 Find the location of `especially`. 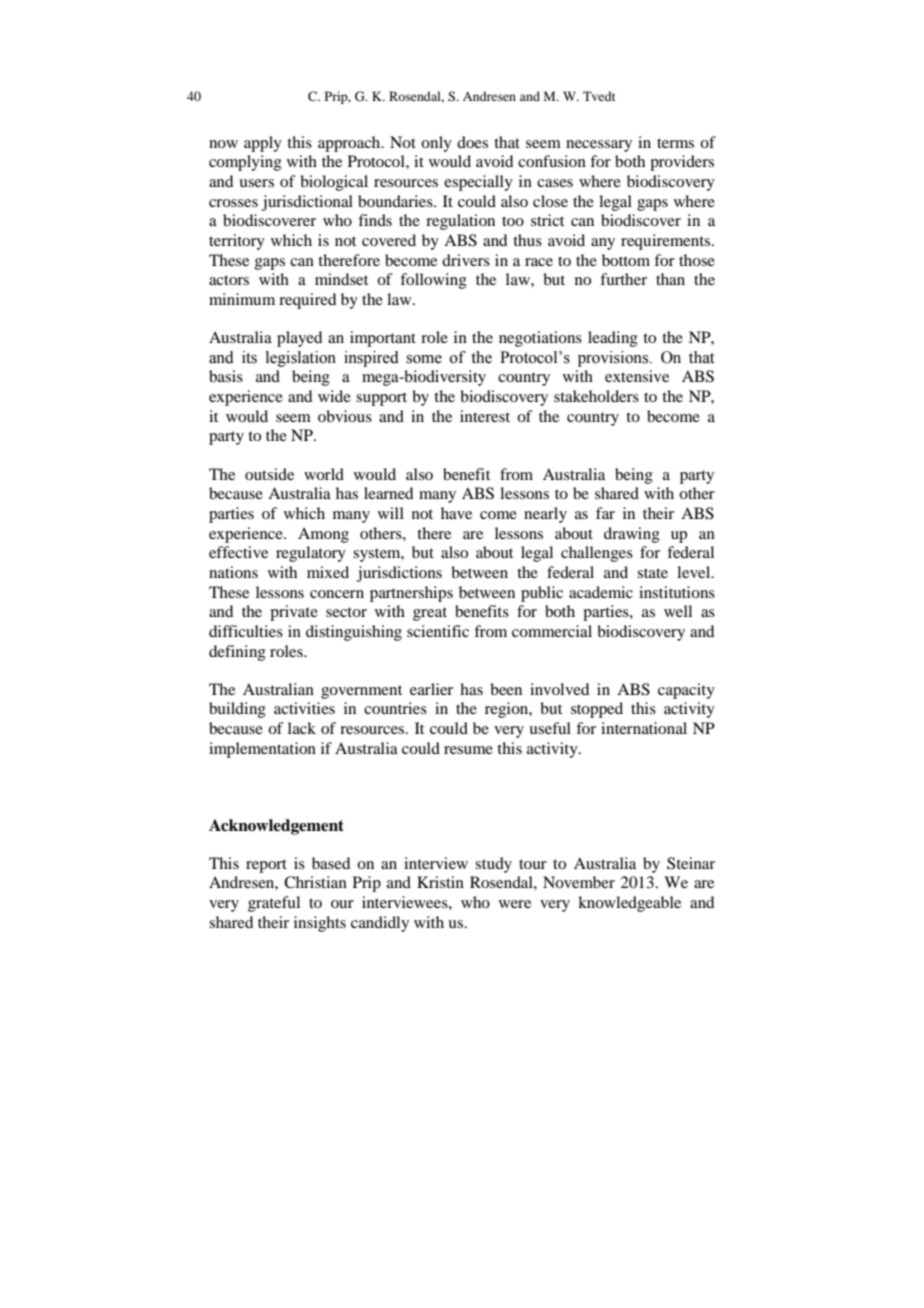

especially is located at coordinates (478, 183).
